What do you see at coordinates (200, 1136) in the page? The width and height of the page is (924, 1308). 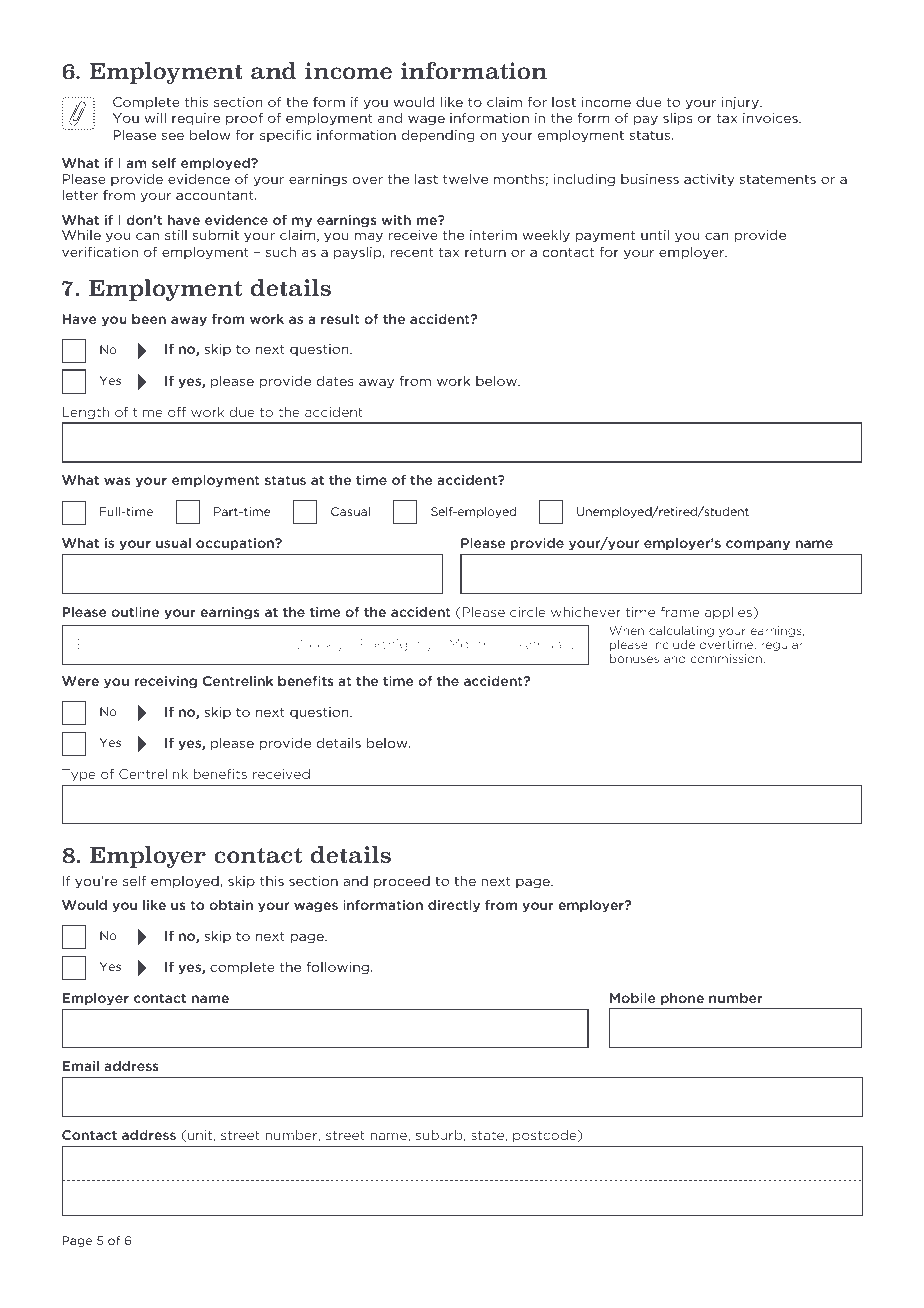 I see `unit` at bounding box center [200, 1136].
